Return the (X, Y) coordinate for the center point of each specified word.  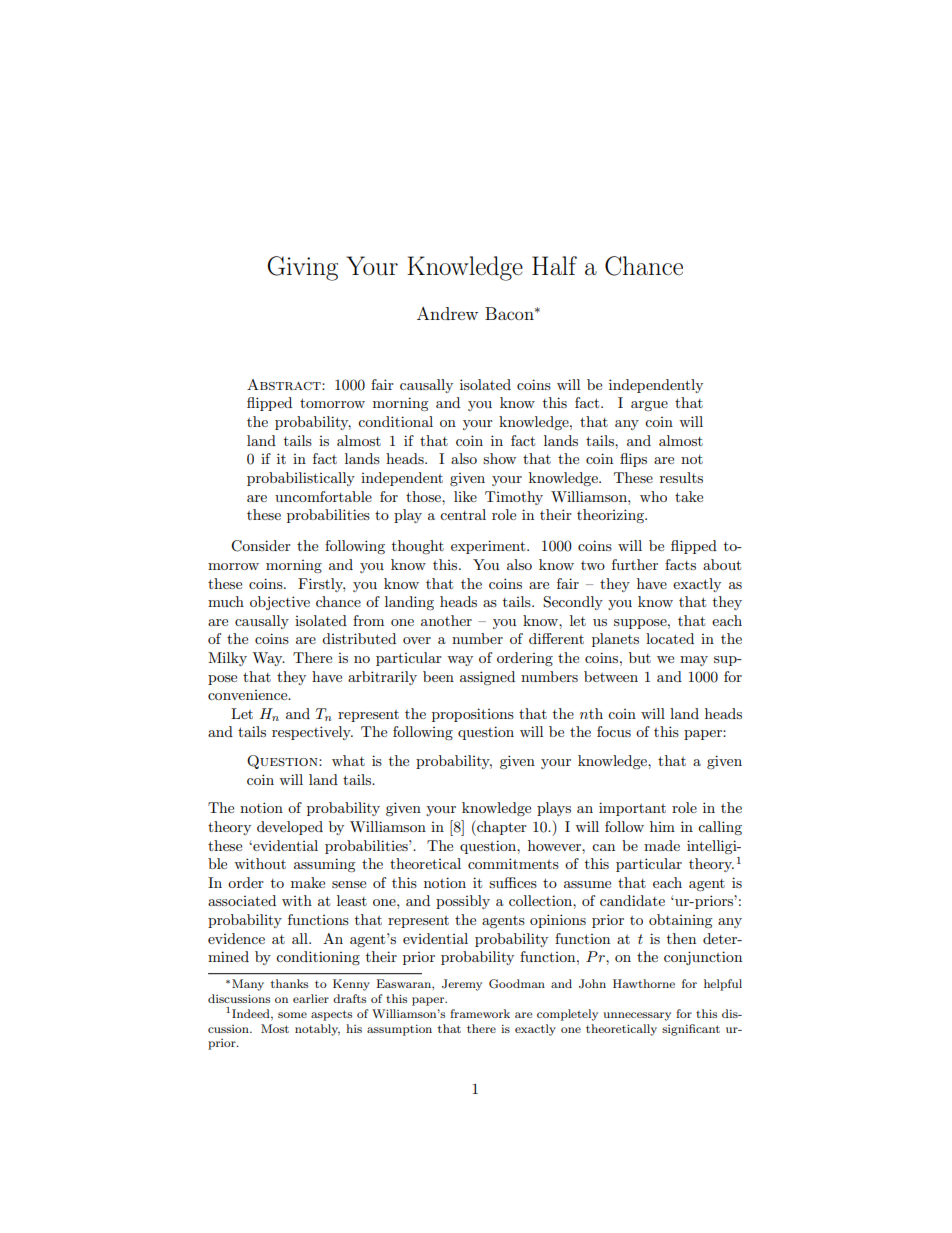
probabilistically (301, 479)
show (499, 458)
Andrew (447, 313)
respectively (312, 733)
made (662, 845)
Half (554, 266)
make (308, 882)
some (292, 1015)
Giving (302, 268)
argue (649, 406)
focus (614, 731)
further (635, 564)
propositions (473, 715)
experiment (489, 547)
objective (280, 603)
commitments (513, 863)
